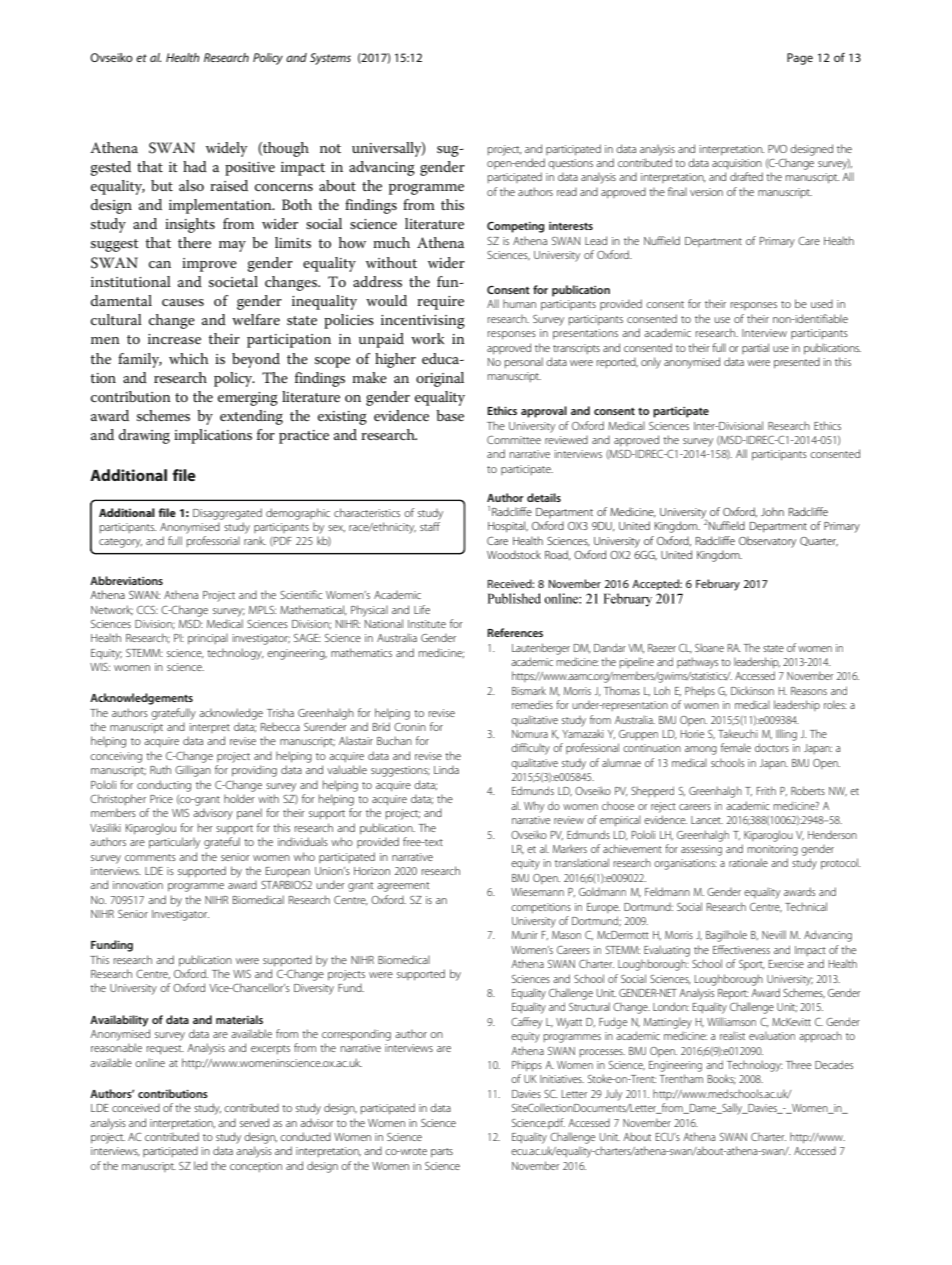 This screenshot has width=952, height=1265. What do you see at coordinates (450, 415) in the screenshot?
I see `base` at bounding box center [450, 415].
